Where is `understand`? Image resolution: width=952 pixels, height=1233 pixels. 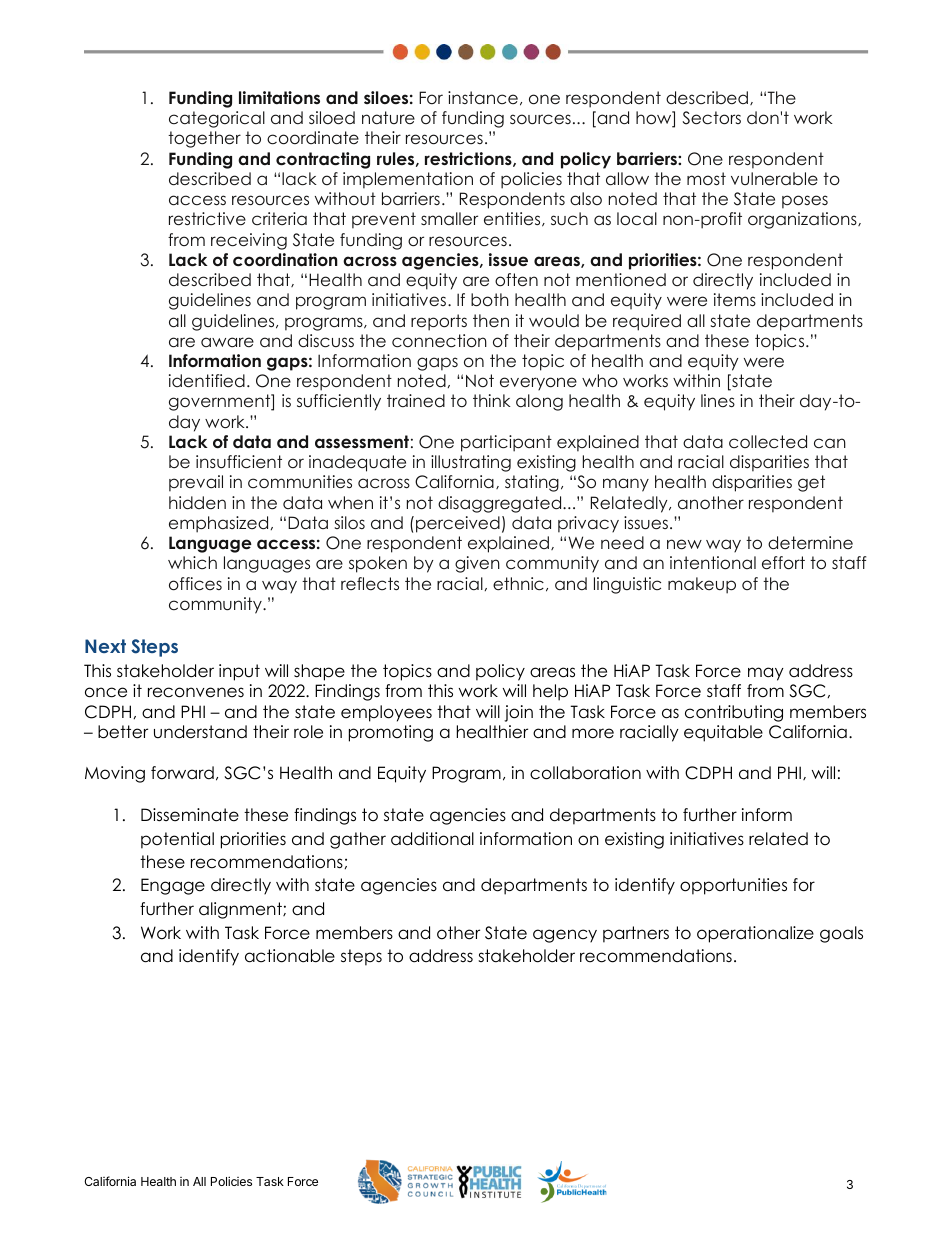
understand is located at coordinates (200, 732).
